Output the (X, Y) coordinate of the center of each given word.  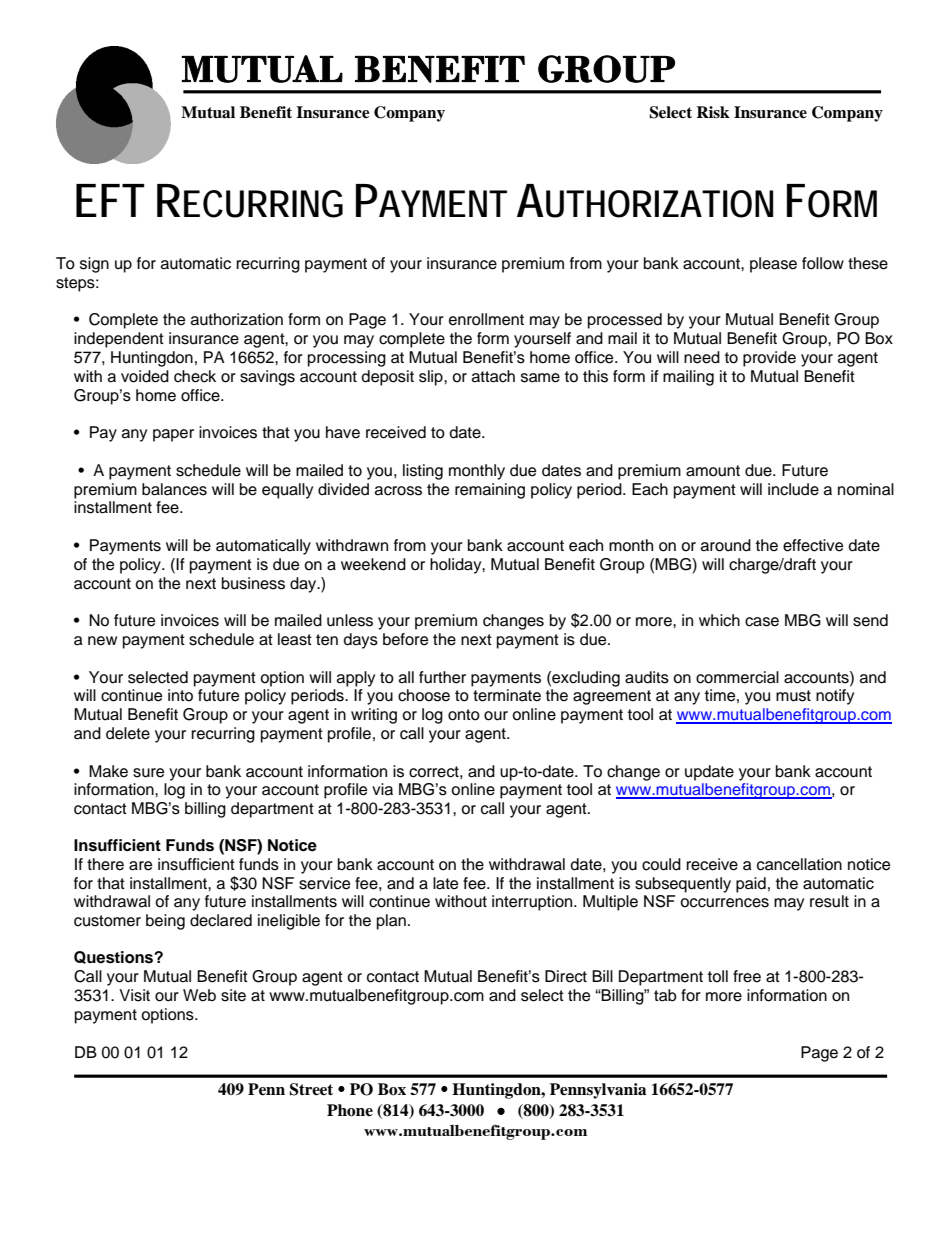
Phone (350, 1110)
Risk (713, 112)
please (773, 265)
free (747, 976)
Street (311, 1089)
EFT (110, 200)
